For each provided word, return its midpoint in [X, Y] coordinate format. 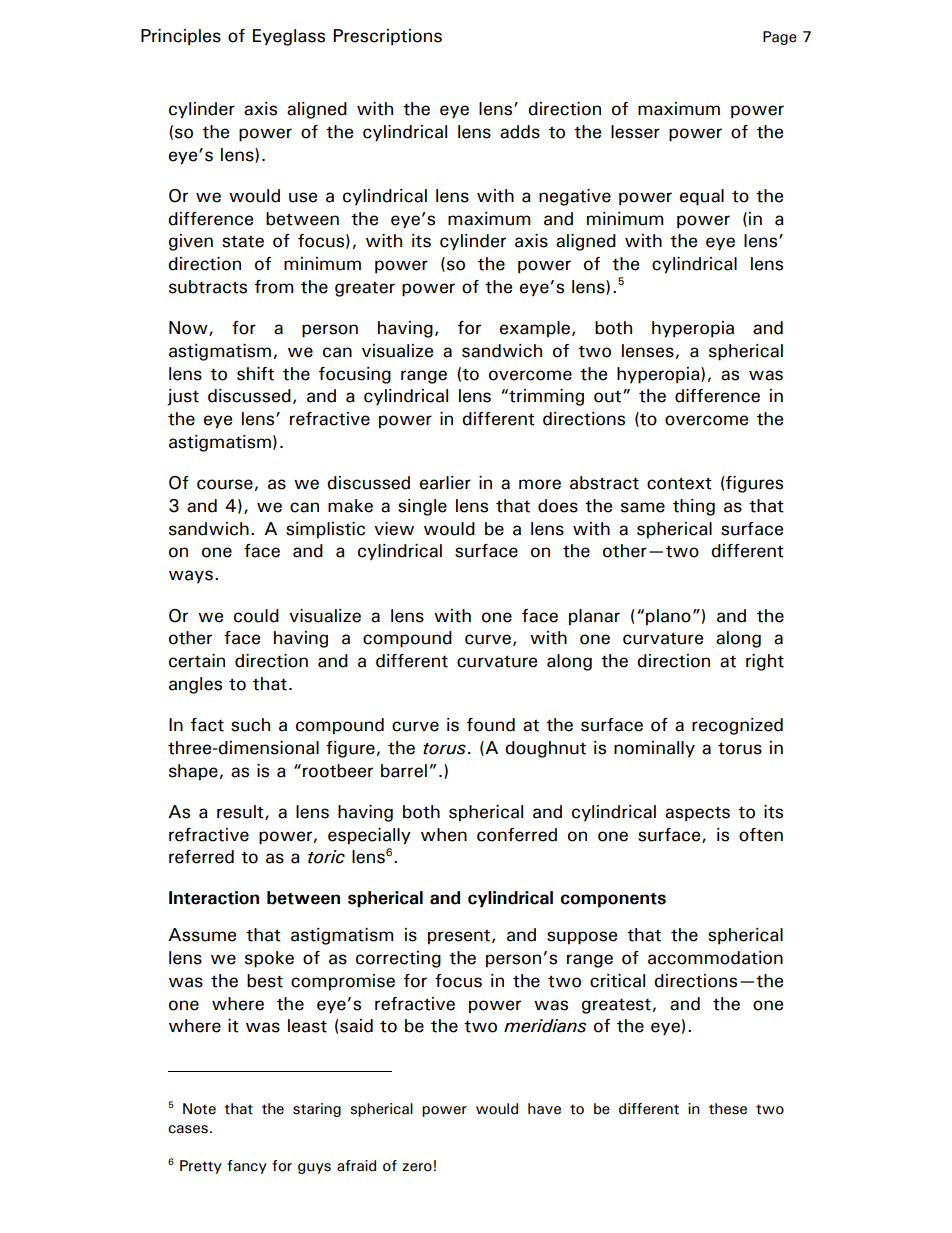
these [728, 1109]
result [241, 812]
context [679, 483]
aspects [697, 814]
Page [780, 38]
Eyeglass [289, 37]
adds [520, 132]
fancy [247, 1167]
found [491, 725]
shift [255, 374]
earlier [445, 483]
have [544, 1109]
